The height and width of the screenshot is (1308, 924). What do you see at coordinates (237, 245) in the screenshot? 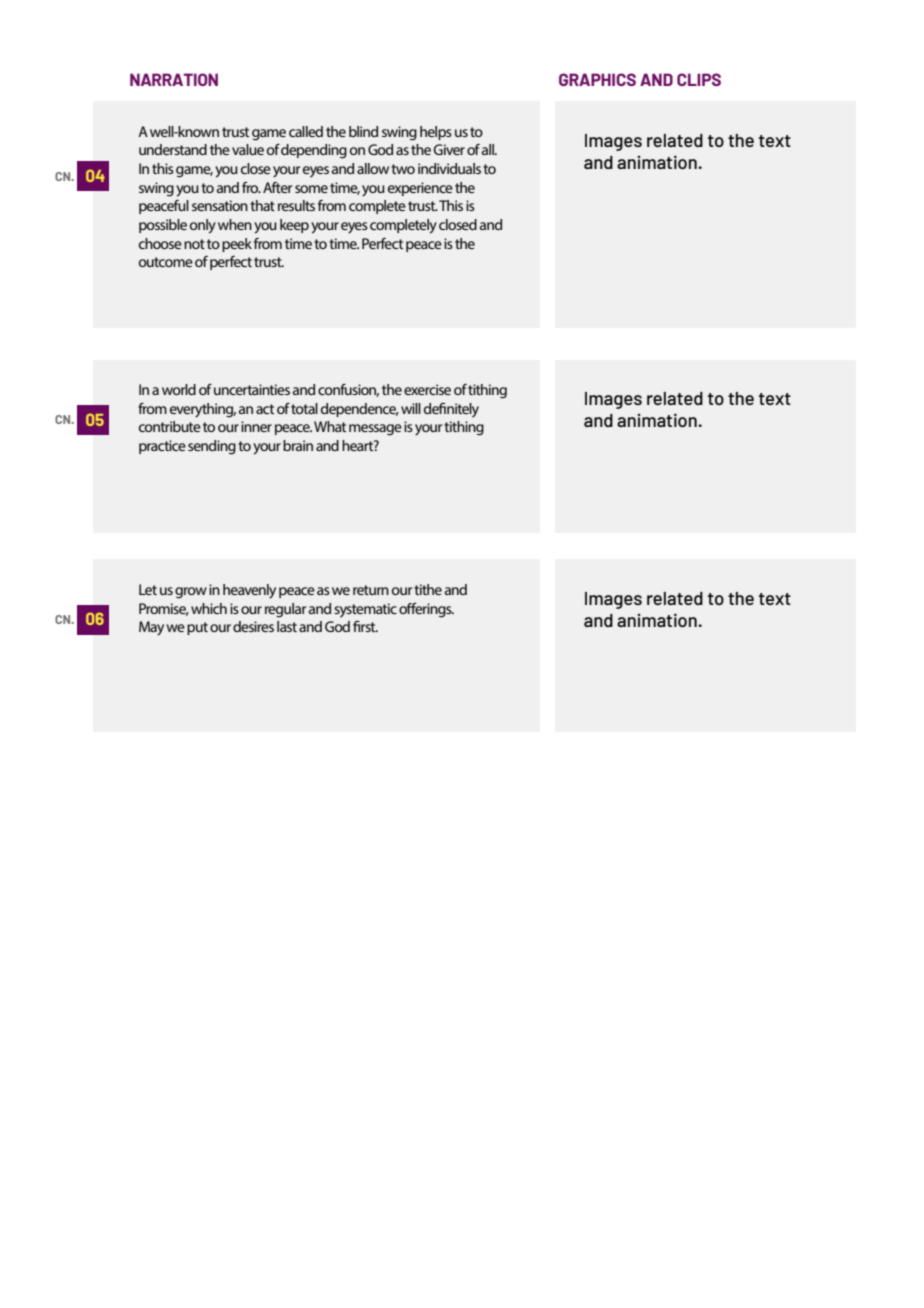
I see `peek` at bounding box center [237, 245].
